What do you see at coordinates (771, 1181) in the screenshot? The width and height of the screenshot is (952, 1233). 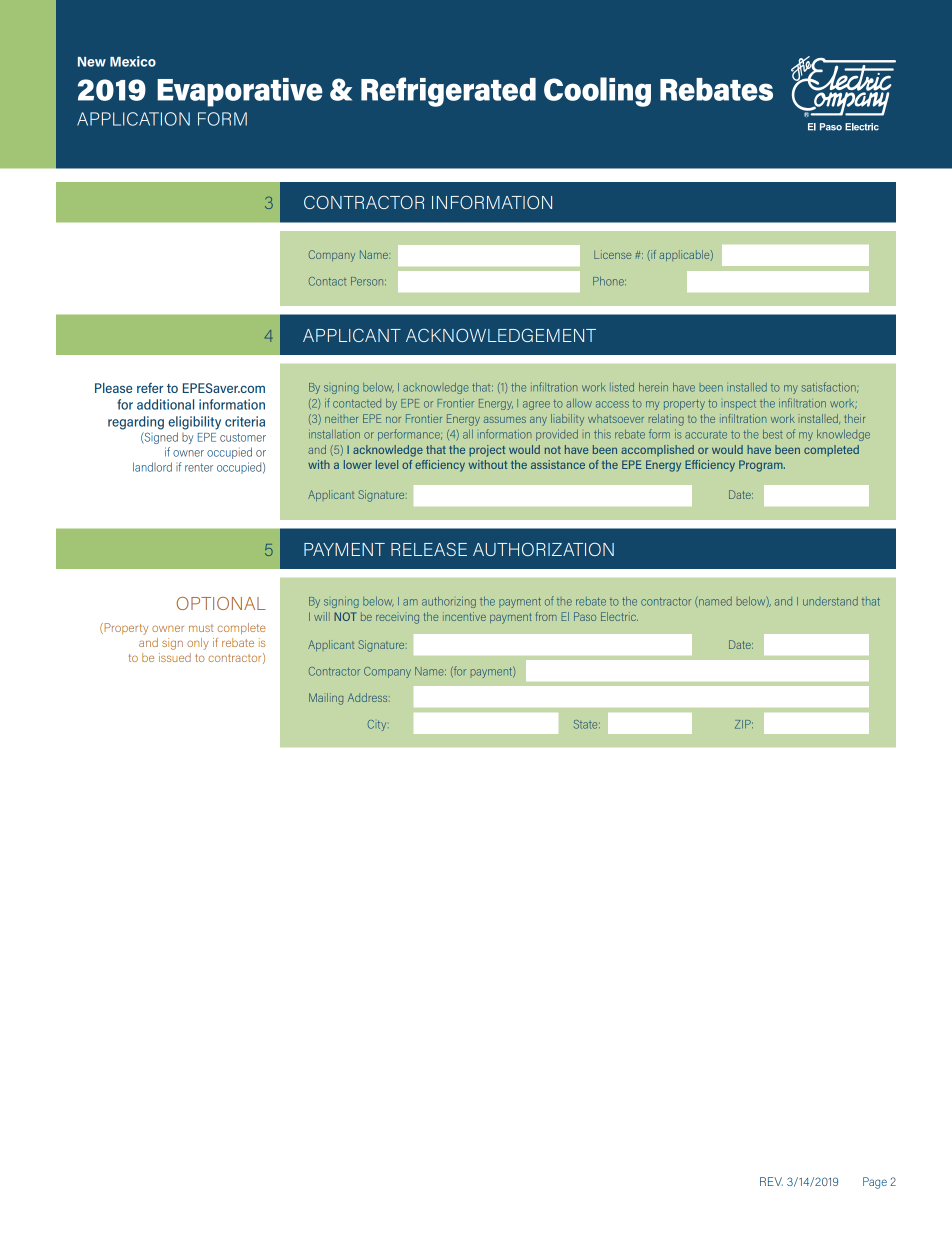 I see `REV` at bounding box center [771, 1181].
